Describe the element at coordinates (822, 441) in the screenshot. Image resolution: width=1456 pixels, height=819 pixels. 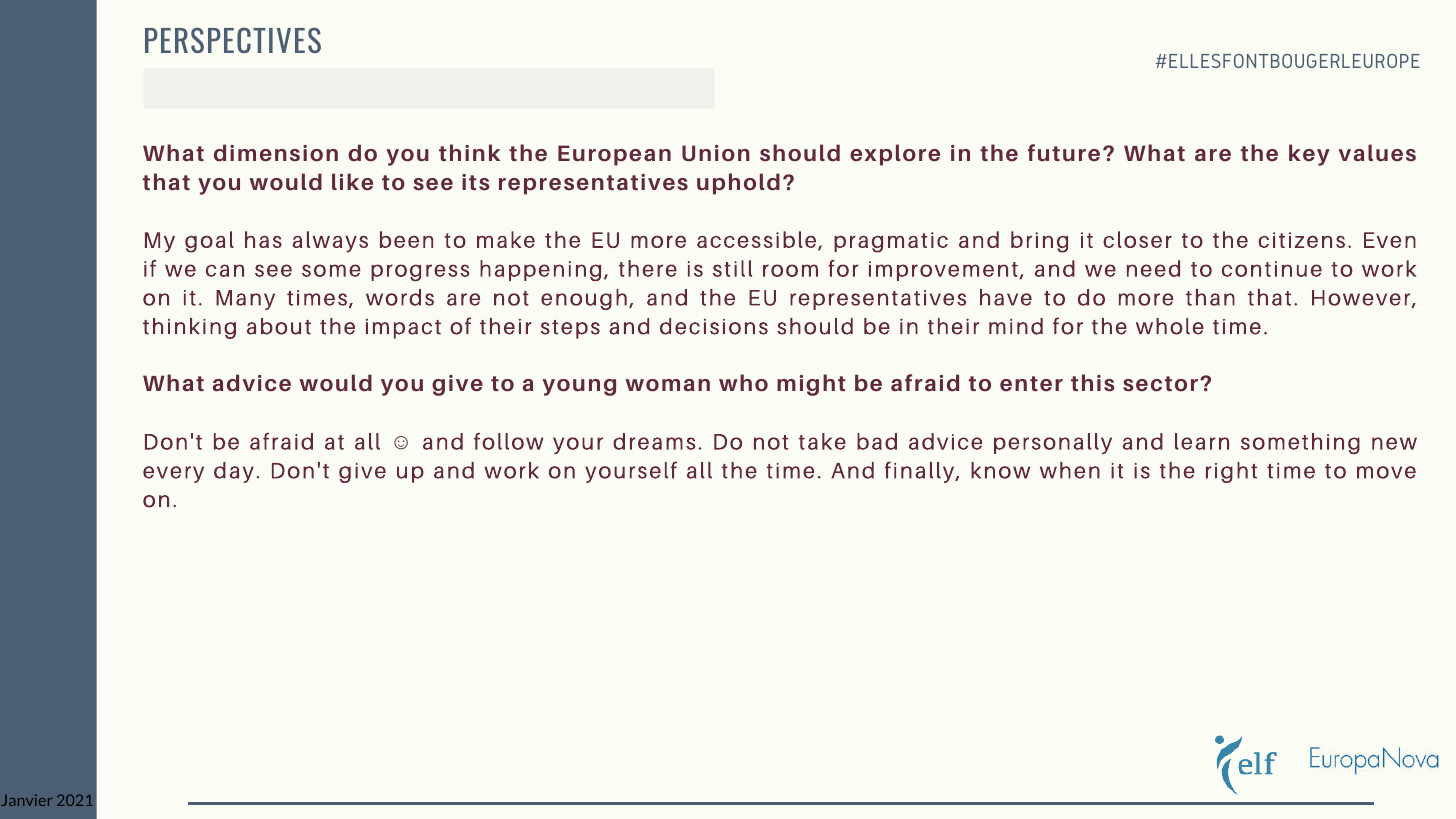
I see `take` at that location.
